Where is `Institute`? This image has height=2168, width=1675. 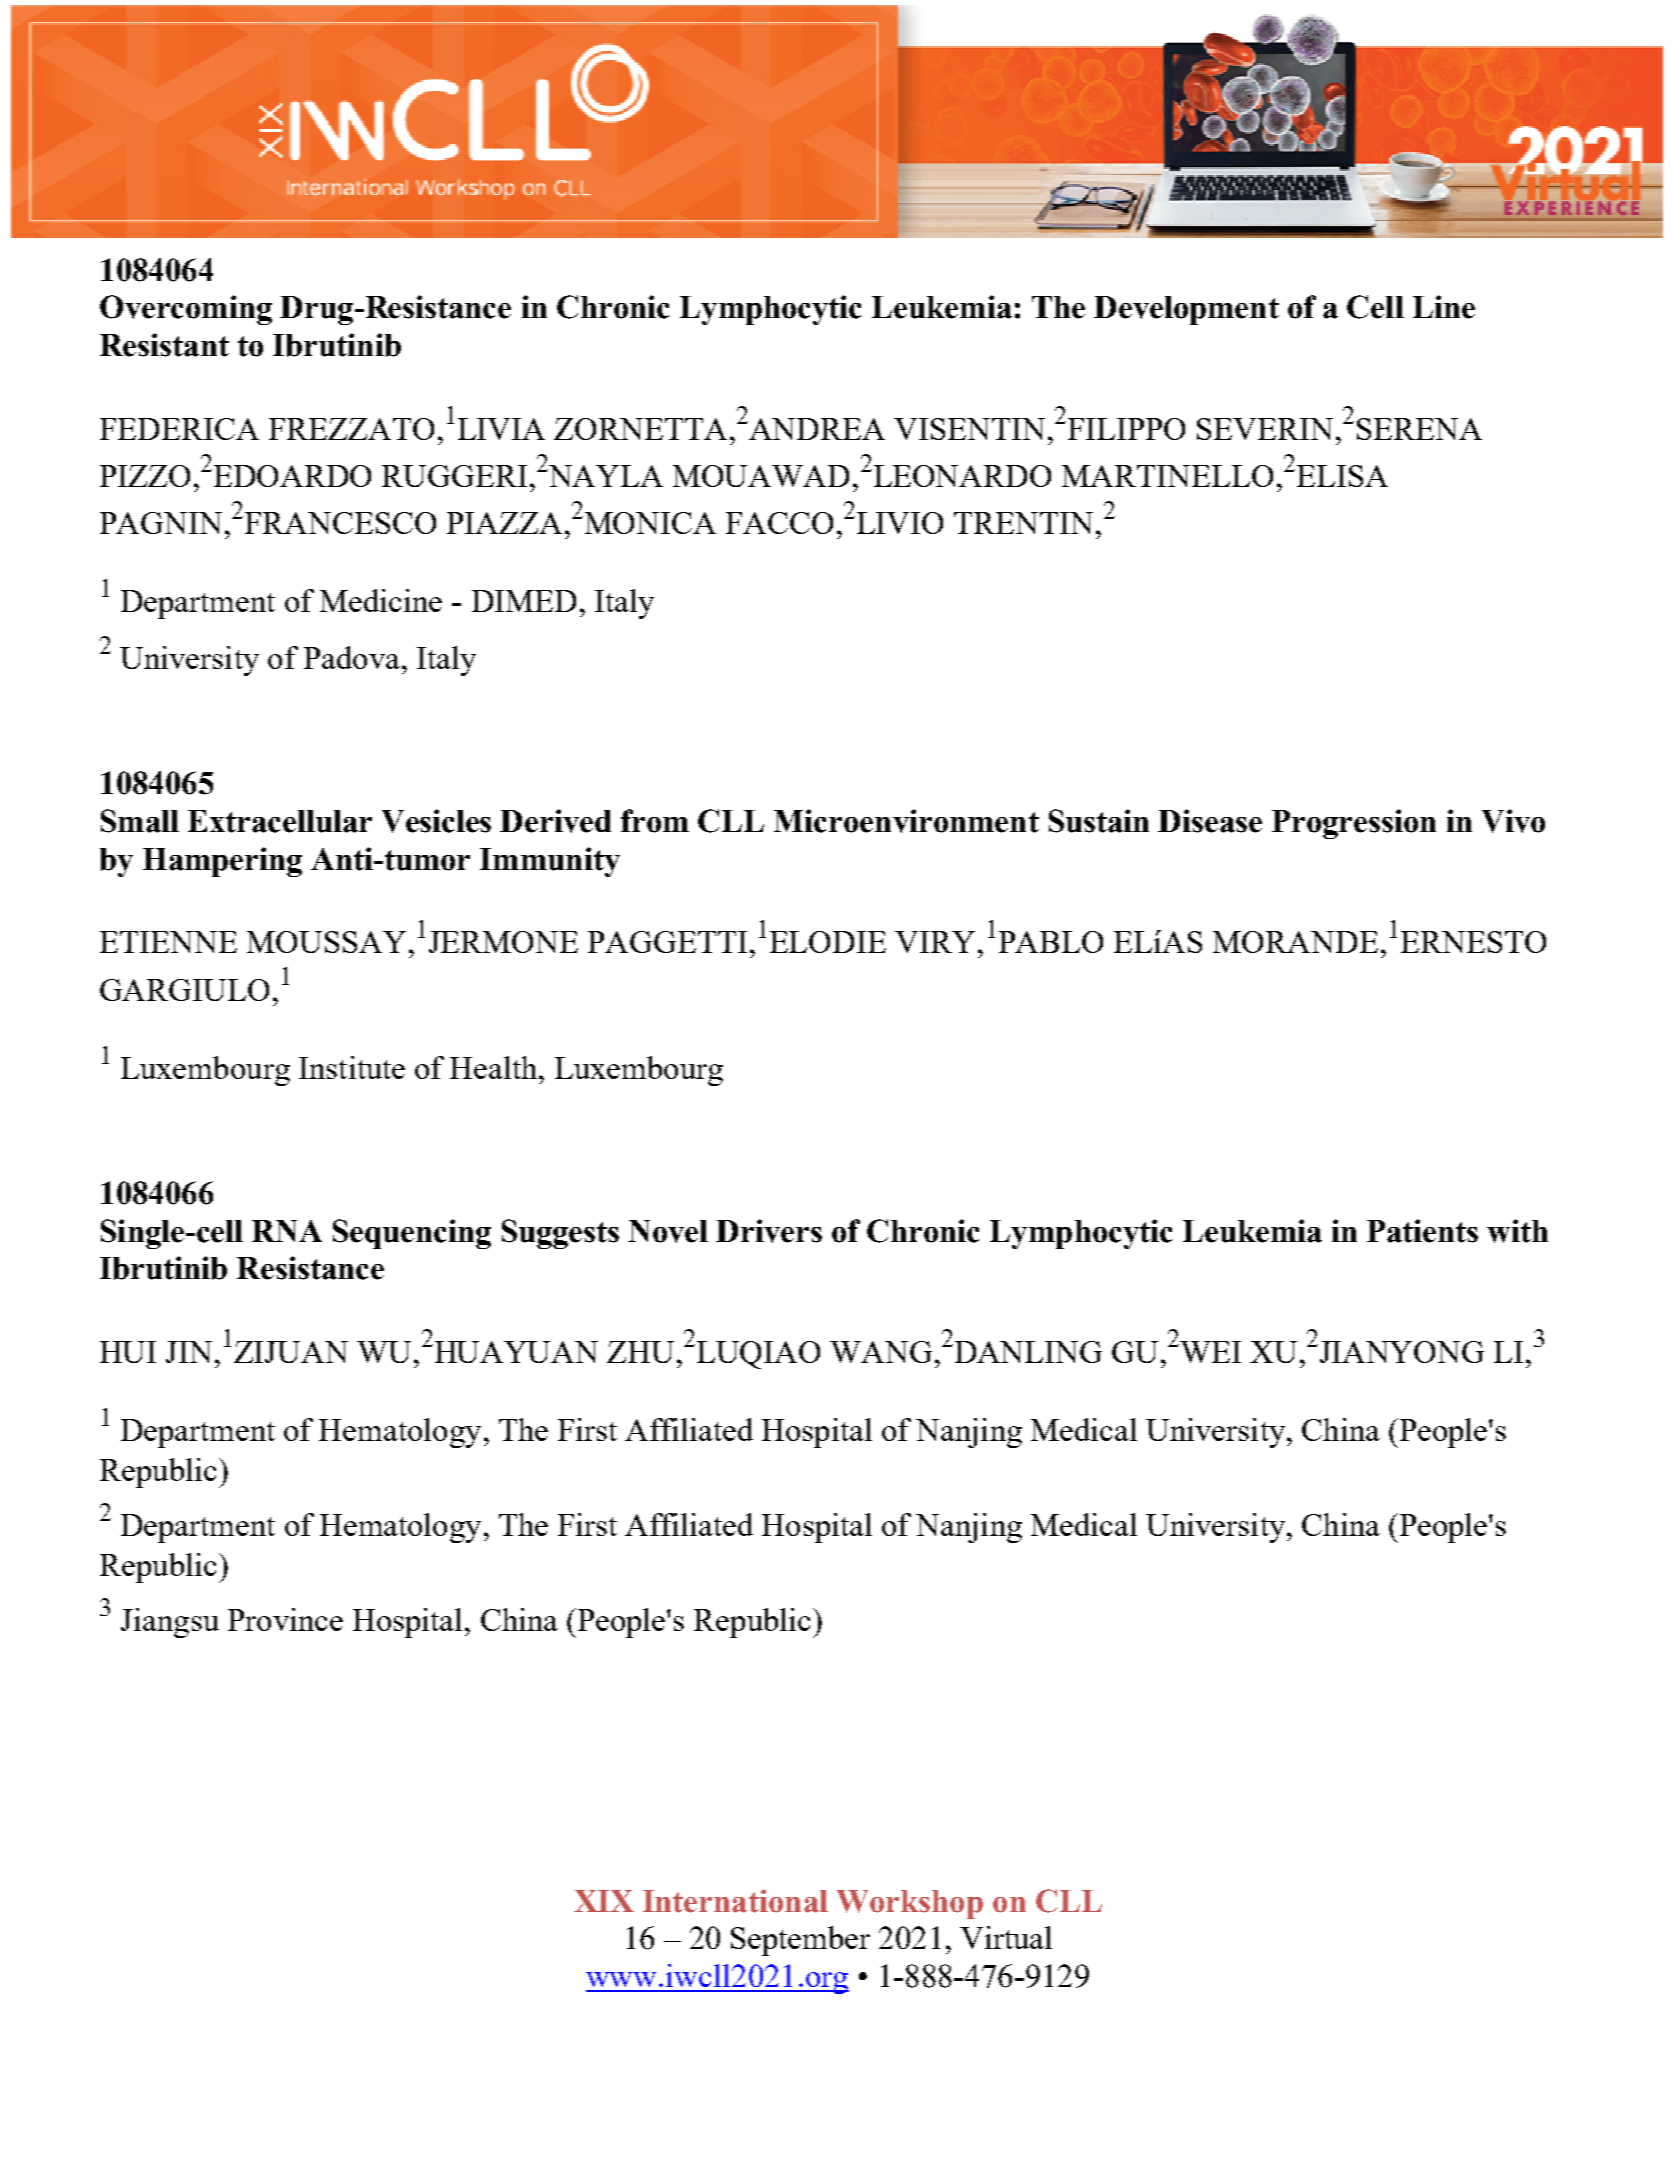
Institute is located at coordinates (352, 1067).
